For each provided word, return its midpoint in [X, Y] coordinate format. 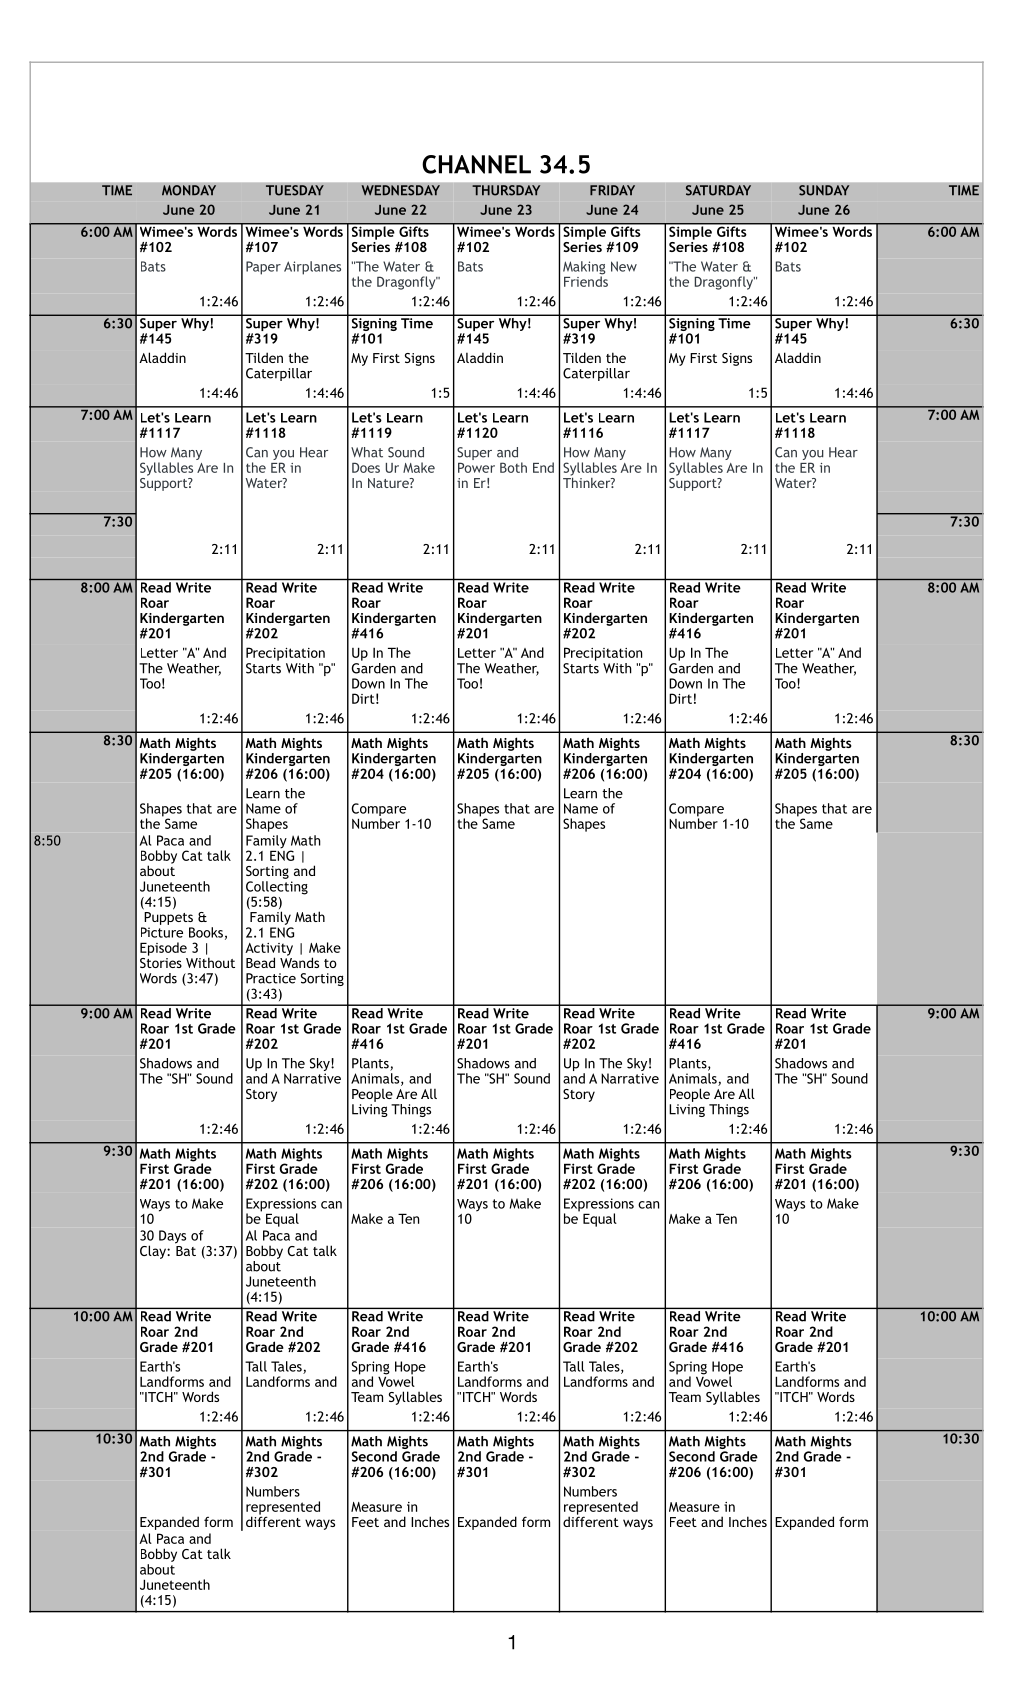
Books [206, 932]
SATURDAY [718, 190]
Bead [260, 962]
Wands [299, 961]
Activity [269, 950]
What [367, 452]
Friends [586, 280]
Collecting [277, 889]
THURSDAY [506, 190]
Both [513, 467]
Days [172, 1237]
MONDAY [189, 190]
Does [366, 467]
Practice [271, 978]
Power [476, 467]
